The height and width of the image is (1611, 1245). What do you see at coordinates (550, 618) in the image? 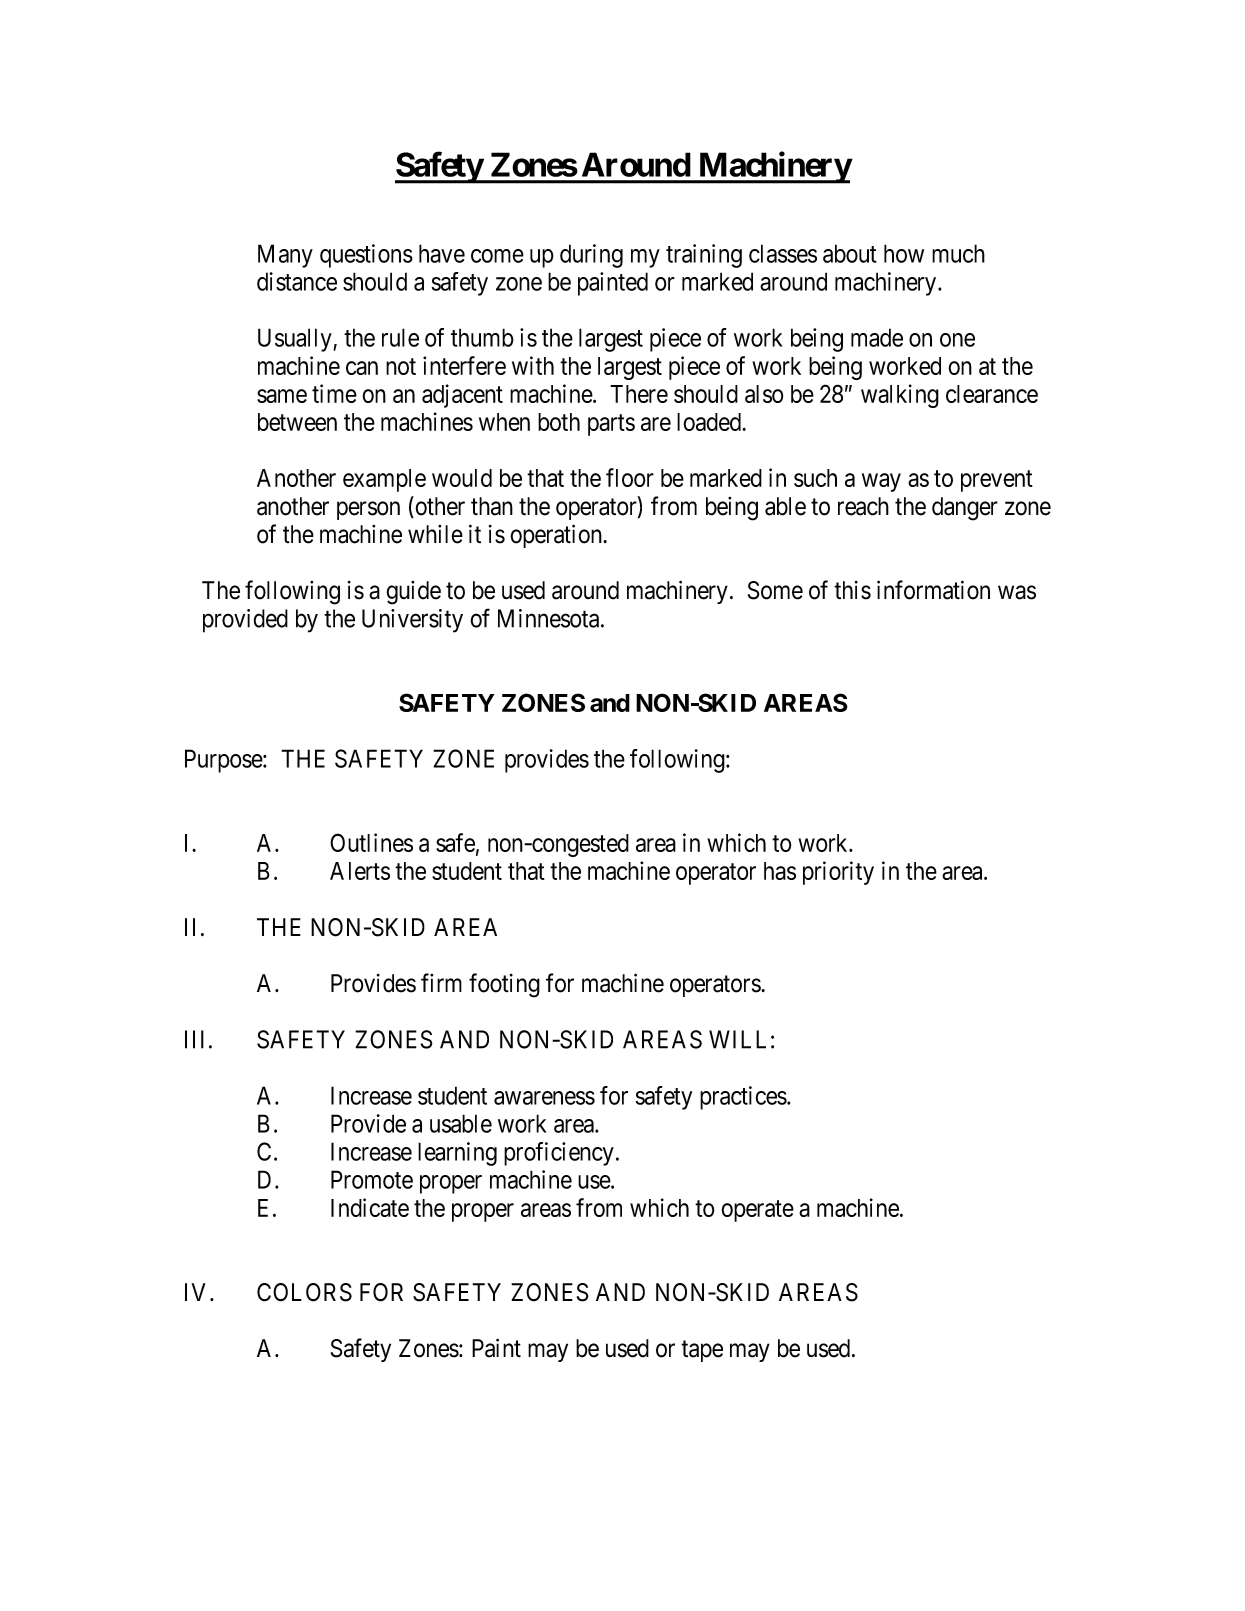
I see `Minnesota` at bounding box center [550, 618].
